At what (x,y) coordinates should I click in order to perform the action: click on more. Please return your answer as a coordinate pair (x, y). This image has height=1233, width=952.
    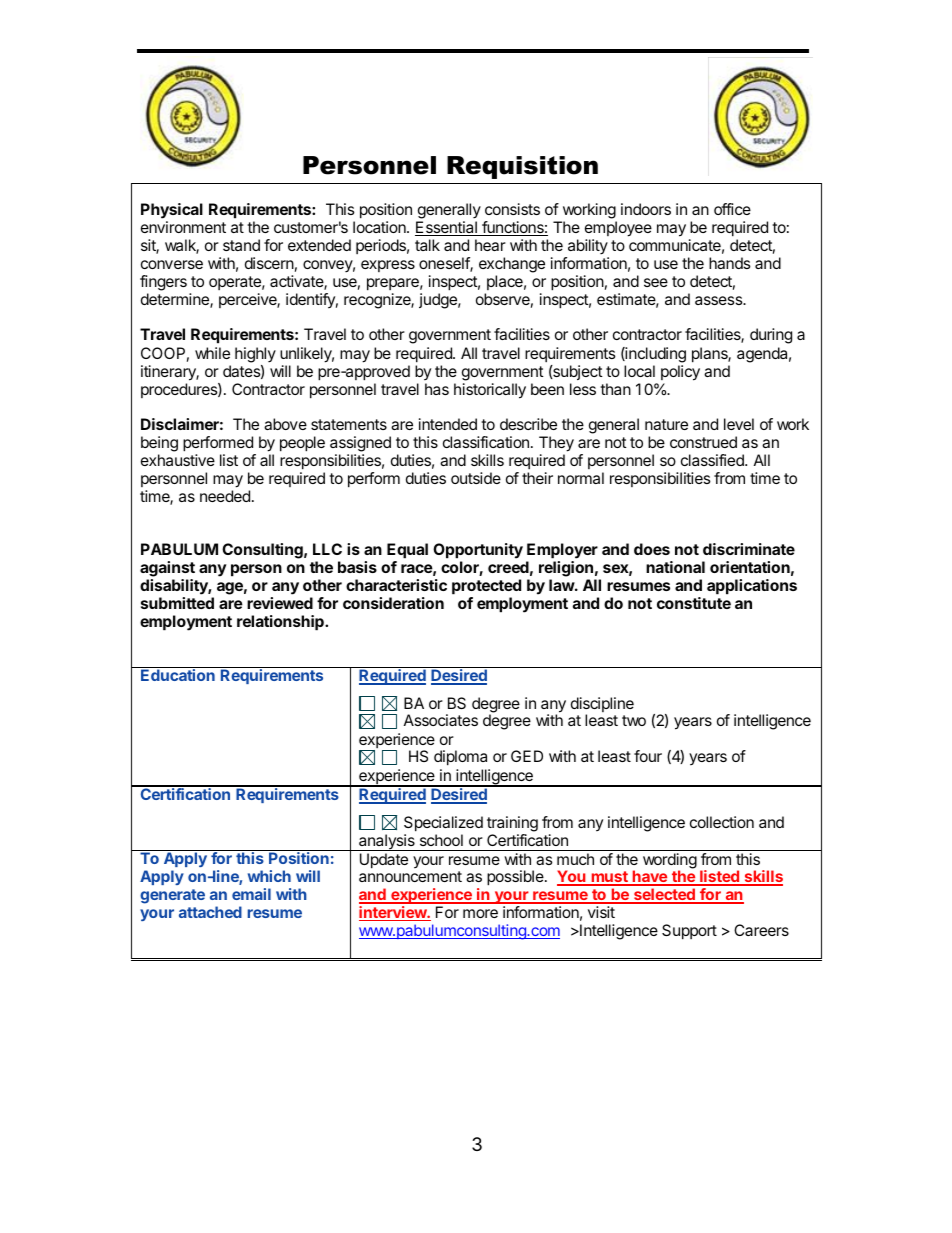
    Looking at the image, I should click on (480, 913).
